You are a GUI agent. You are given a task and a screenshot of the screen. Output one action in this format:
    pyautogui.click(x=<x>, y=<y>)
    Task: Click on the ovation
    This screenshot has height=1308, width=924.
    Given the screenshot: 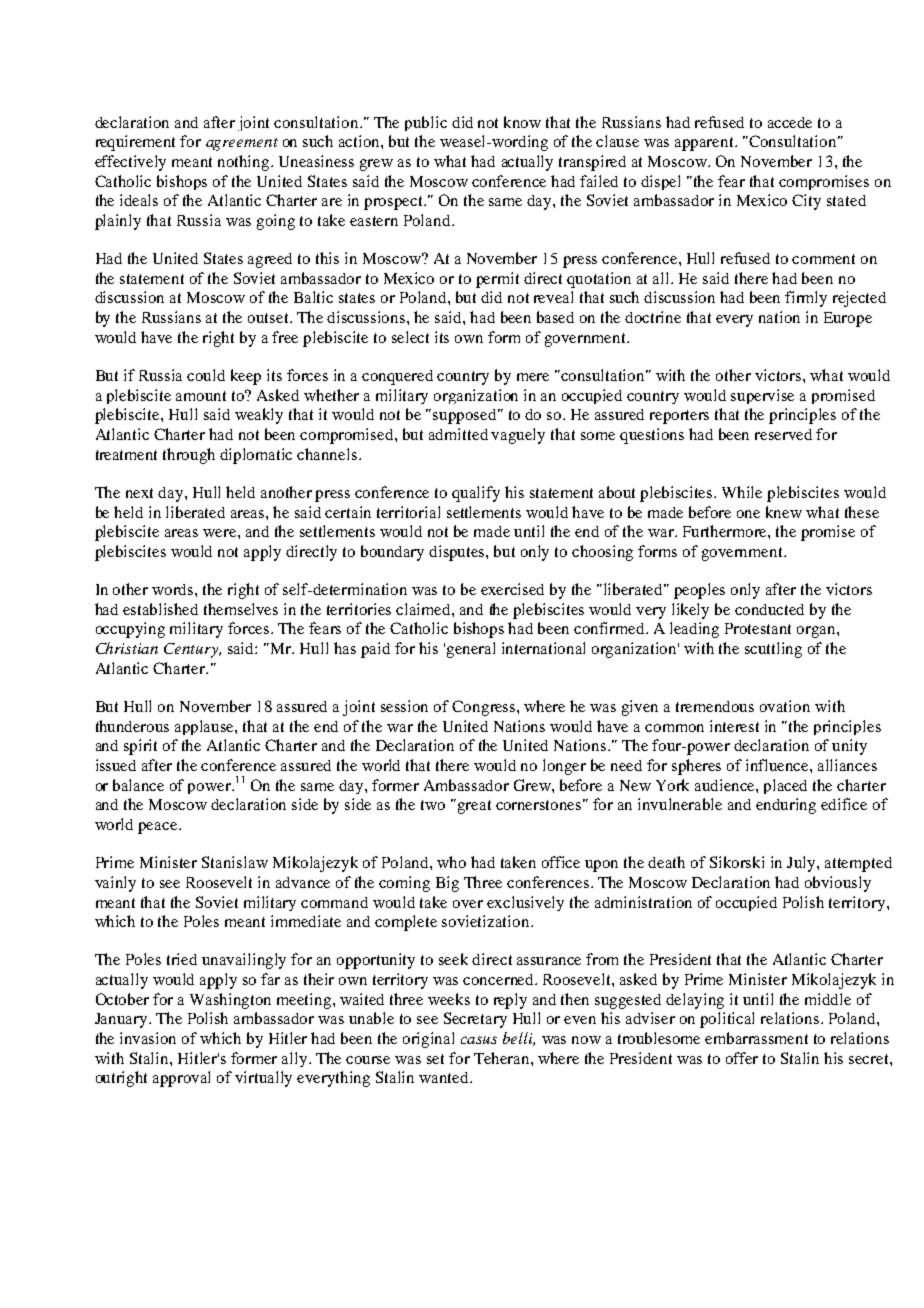 What is the action you would take?
    pyautogui.click(x=785, y=706)
